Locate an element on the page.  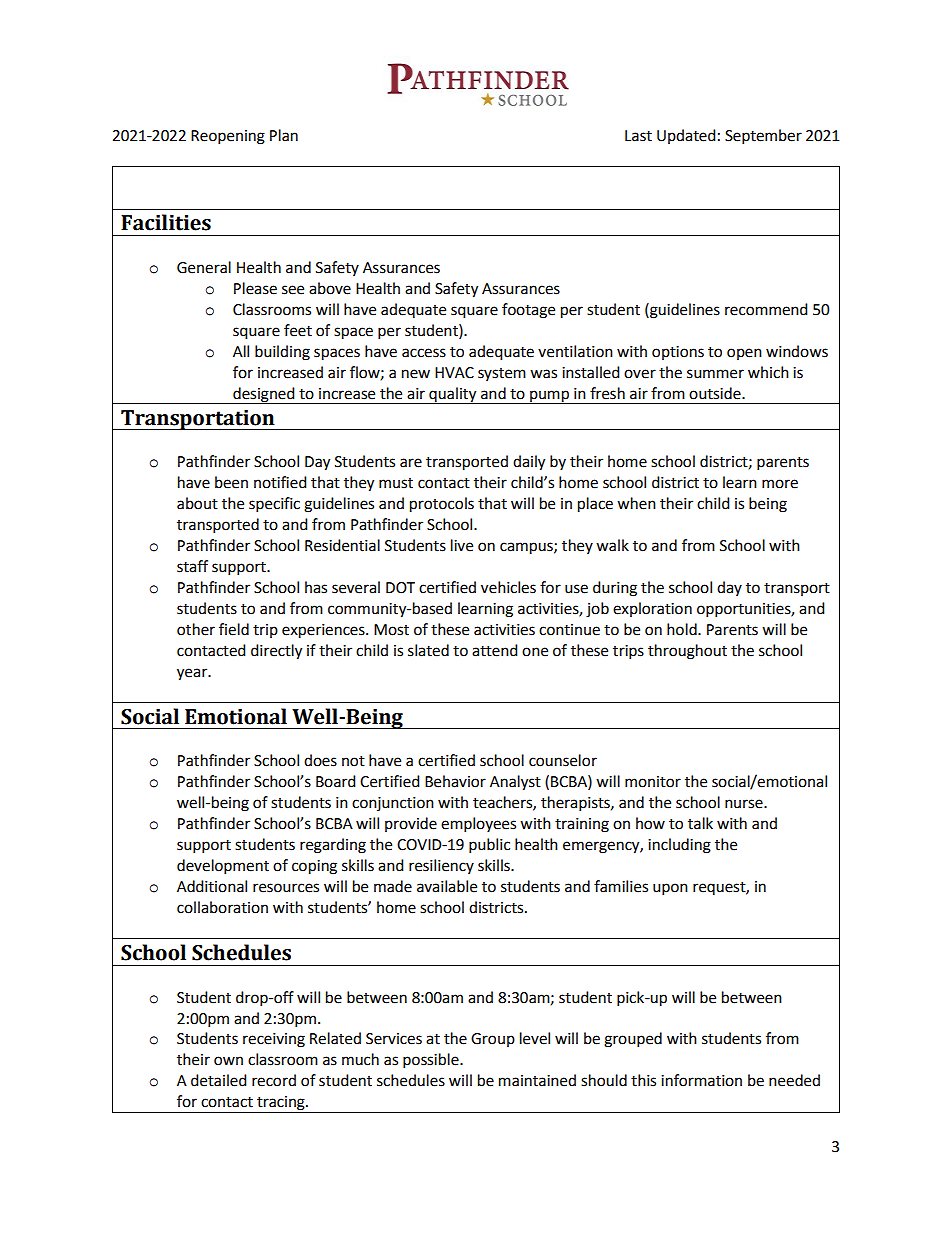
daily is located at coordinates (529, 463).
